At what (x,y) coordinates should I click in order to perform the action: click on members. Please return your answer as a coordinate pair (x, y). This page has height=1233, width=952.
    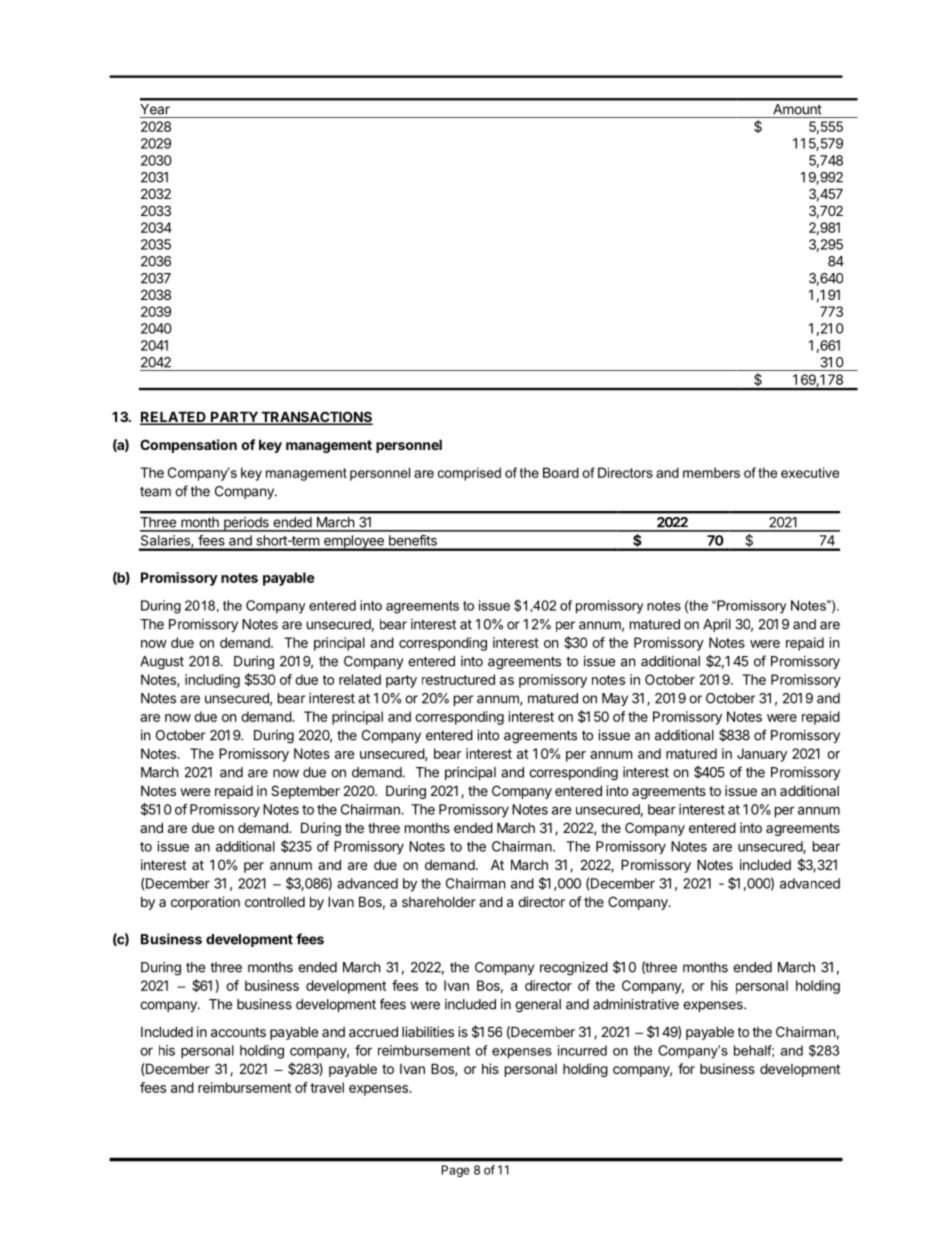
    Looking at the image, I should click on (711, 473).
